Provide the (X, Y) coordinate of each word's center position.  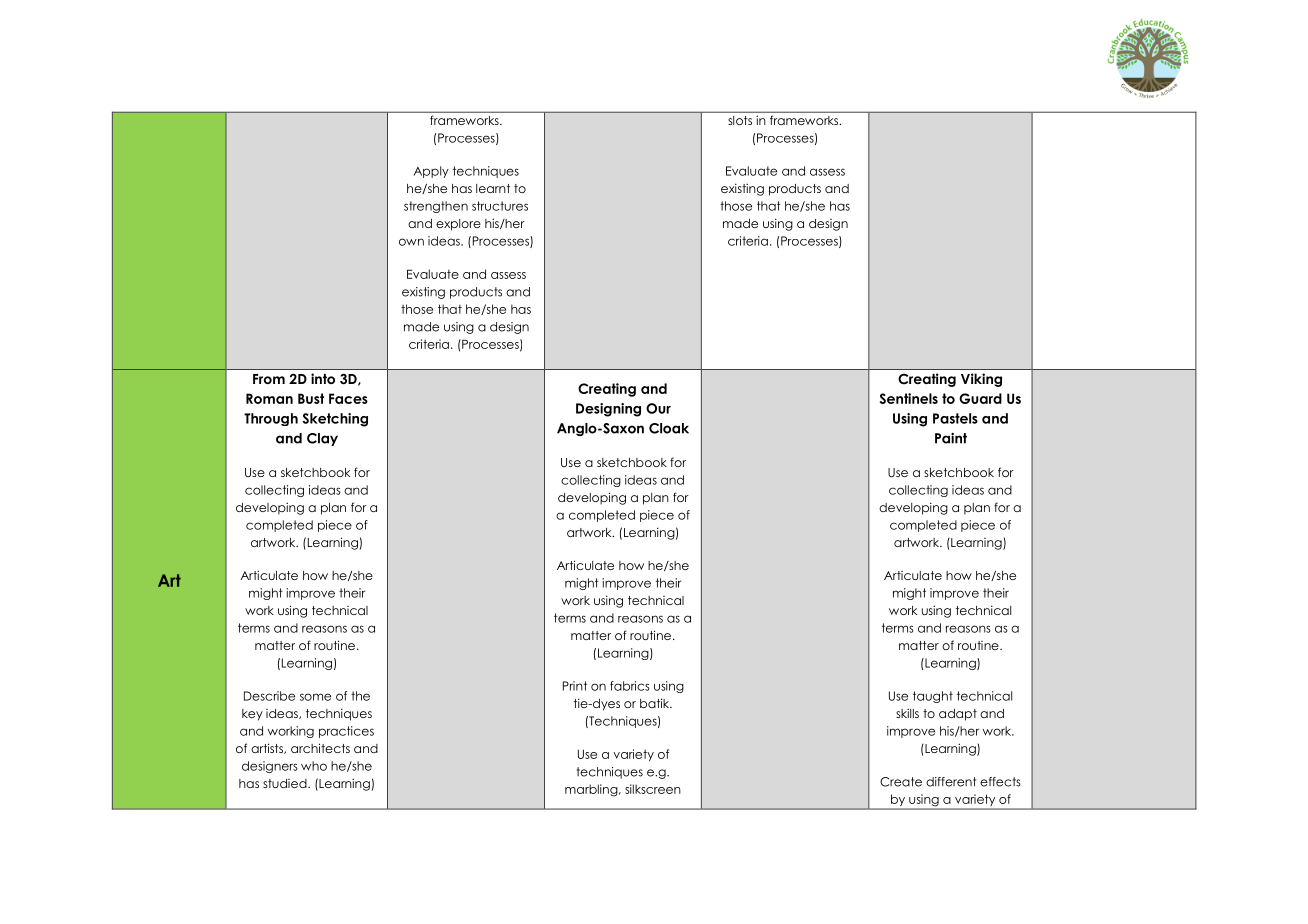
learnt (493, 188)
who (314, 766)
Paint (951, 438)
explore (458, 225)
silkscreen (653, 789)
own (411, 242)
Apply (431, 172)
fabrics (630, 686)
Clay (322, 439)
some (315, 697)
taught (933, 697)
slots (740, 120)
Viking (981, 380)
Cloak (669, 428)
